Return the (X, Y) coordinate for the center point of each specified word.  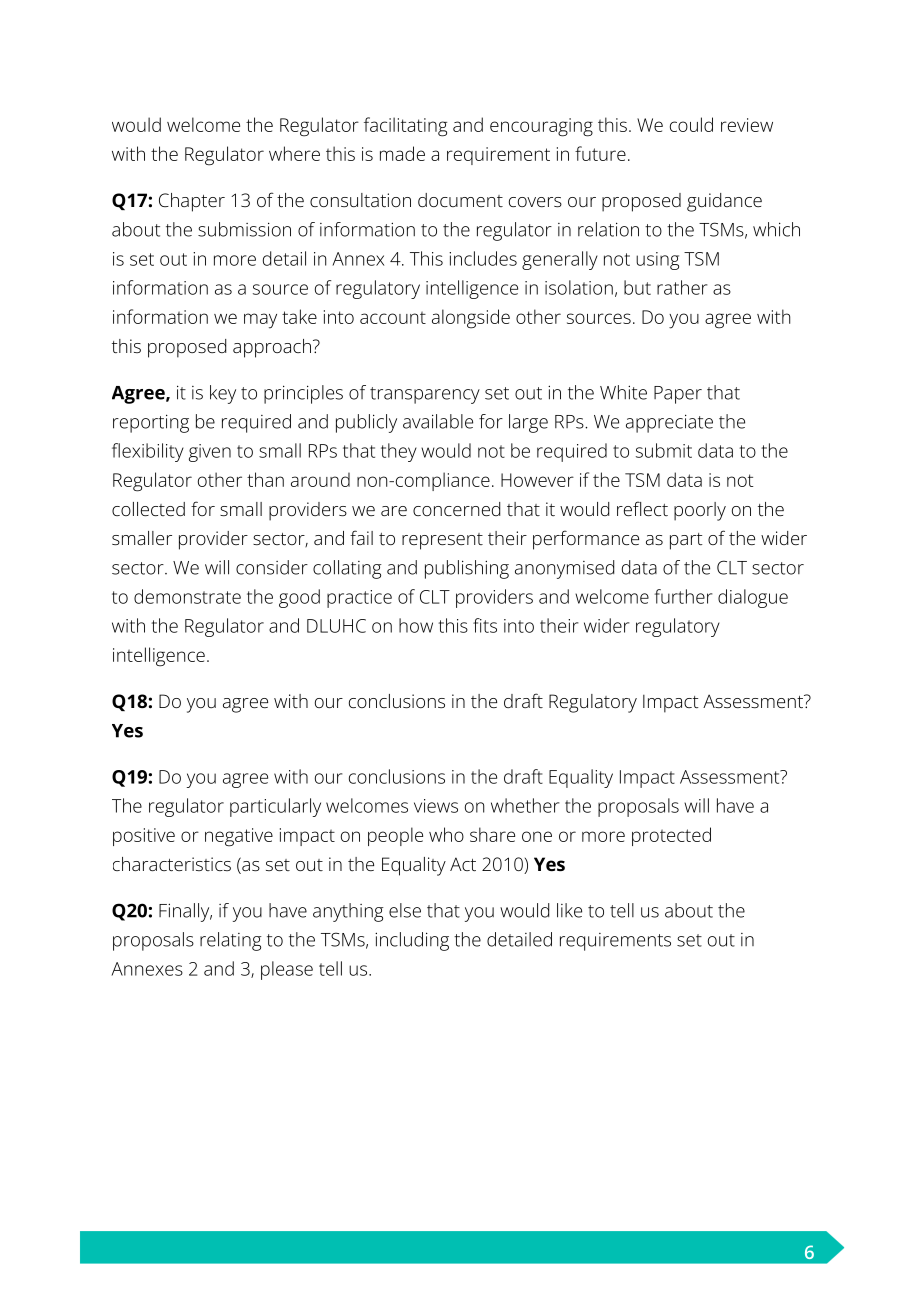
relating (231, 941)
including (412, 941)
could (691, 124)
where (294, 153)
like (569, 910)
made (402, 153)
